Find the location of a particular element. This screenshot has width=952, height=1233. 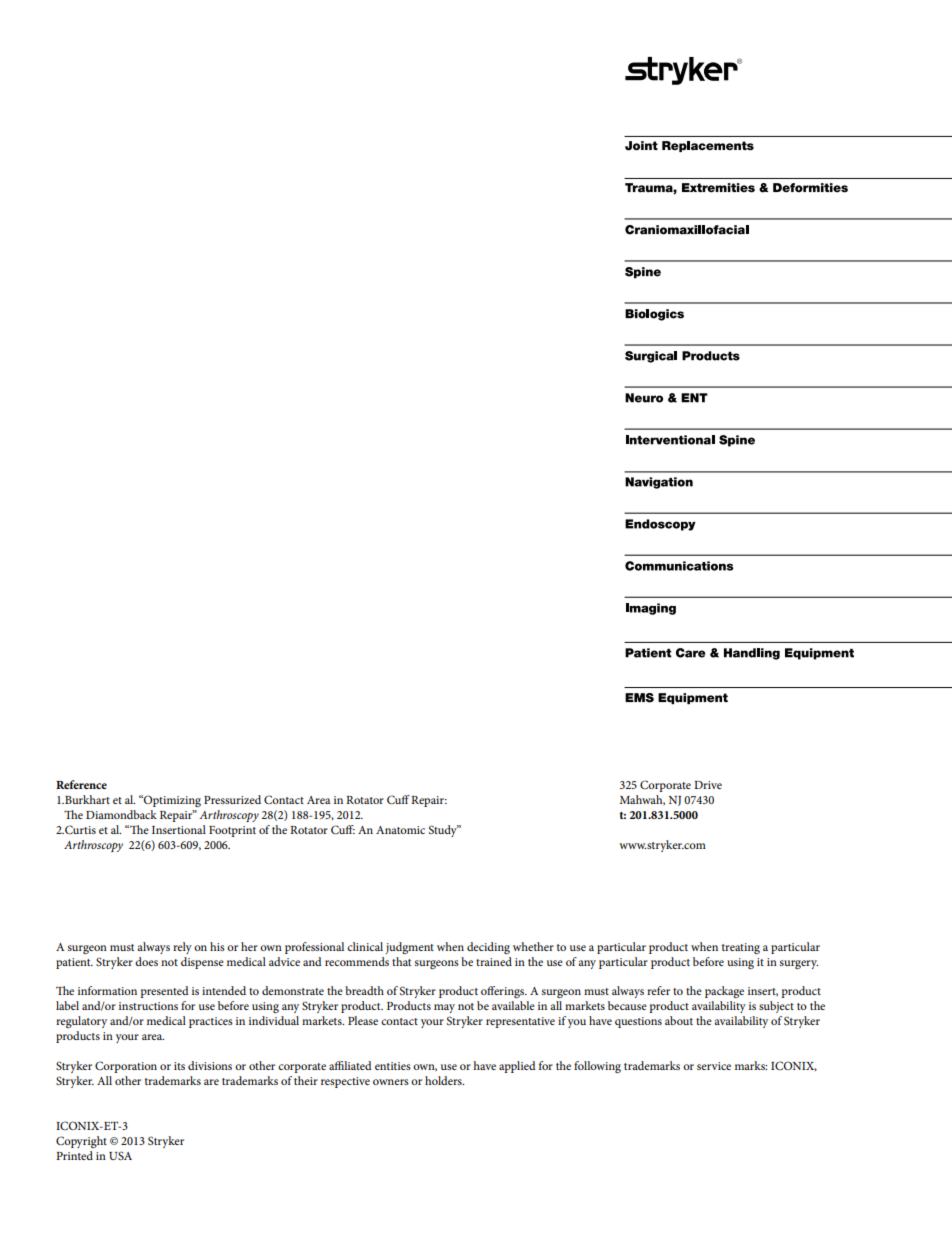

Drive is located at coordinates (708, 785).
